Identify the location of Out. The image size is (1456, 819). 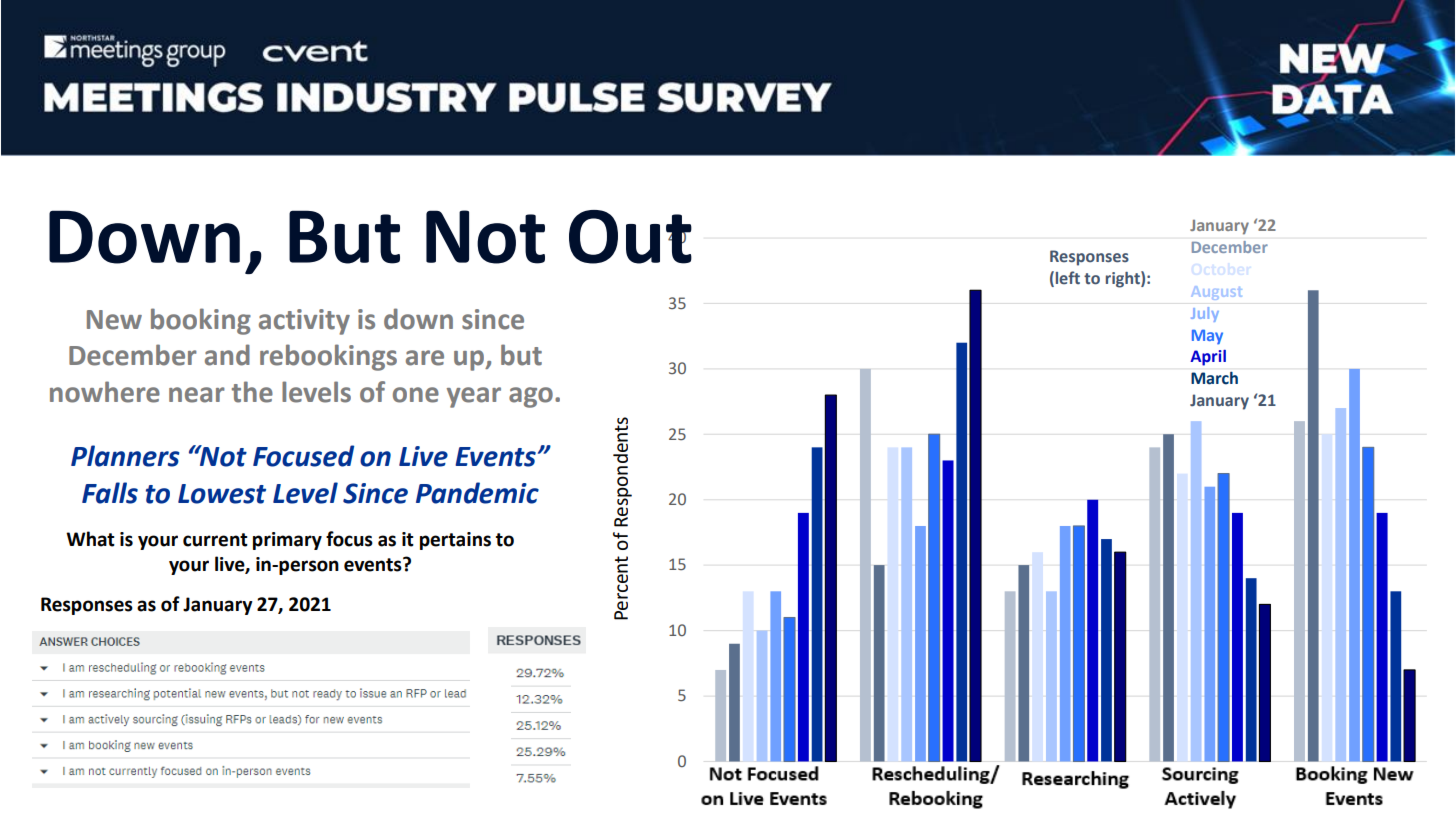
(630, 237).
